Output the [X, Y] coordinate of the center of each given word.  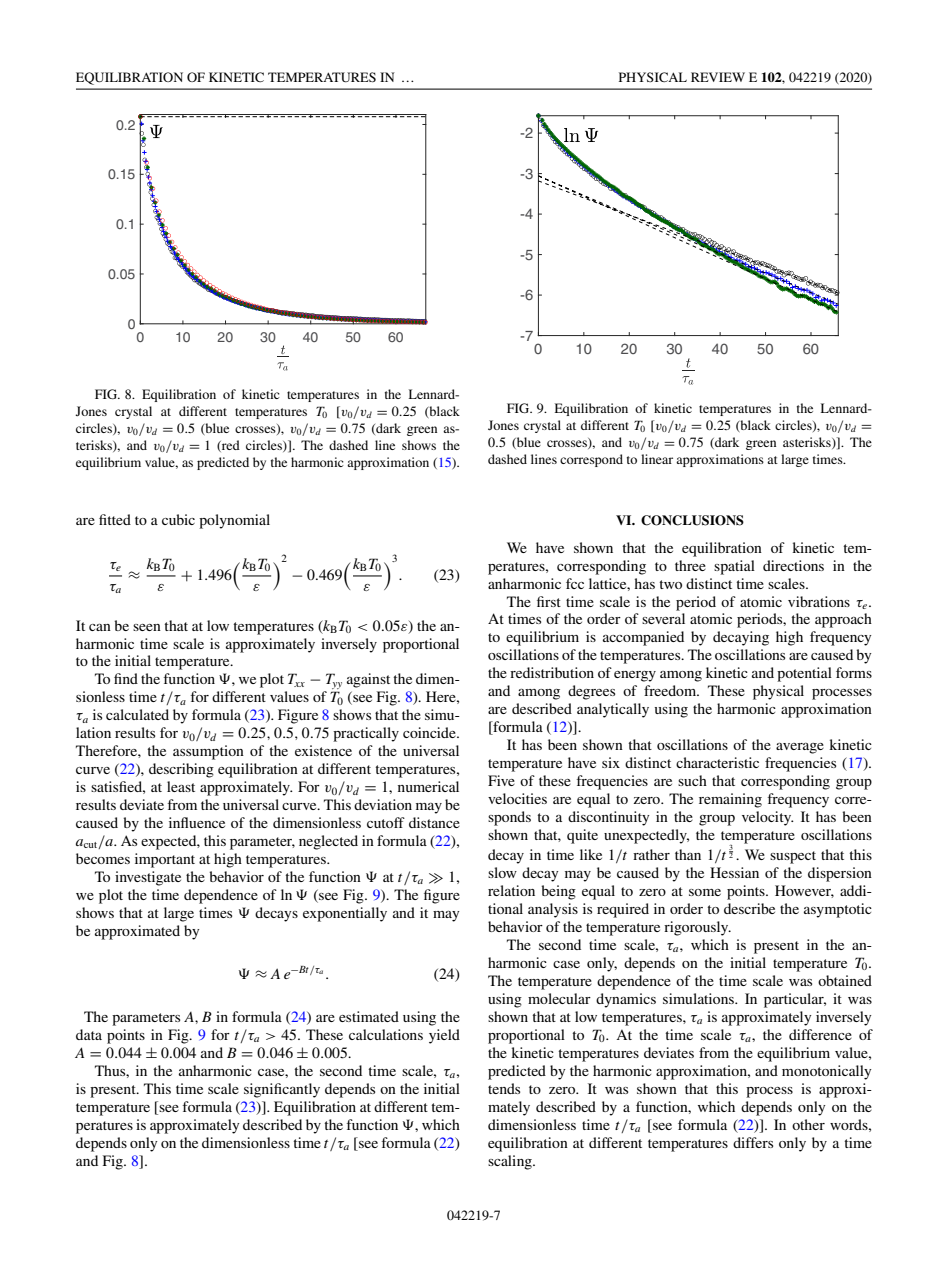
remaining [730, 800]
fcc [575, 583]
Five [501, 780]
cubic [178, 519]
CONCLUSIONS [692, 520]
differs [753, 1142]
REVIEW [718, 77]
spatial [734, 567]
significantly [282, 1090]
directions [793, 565]
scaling [511, 1162]
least [181, 786]
